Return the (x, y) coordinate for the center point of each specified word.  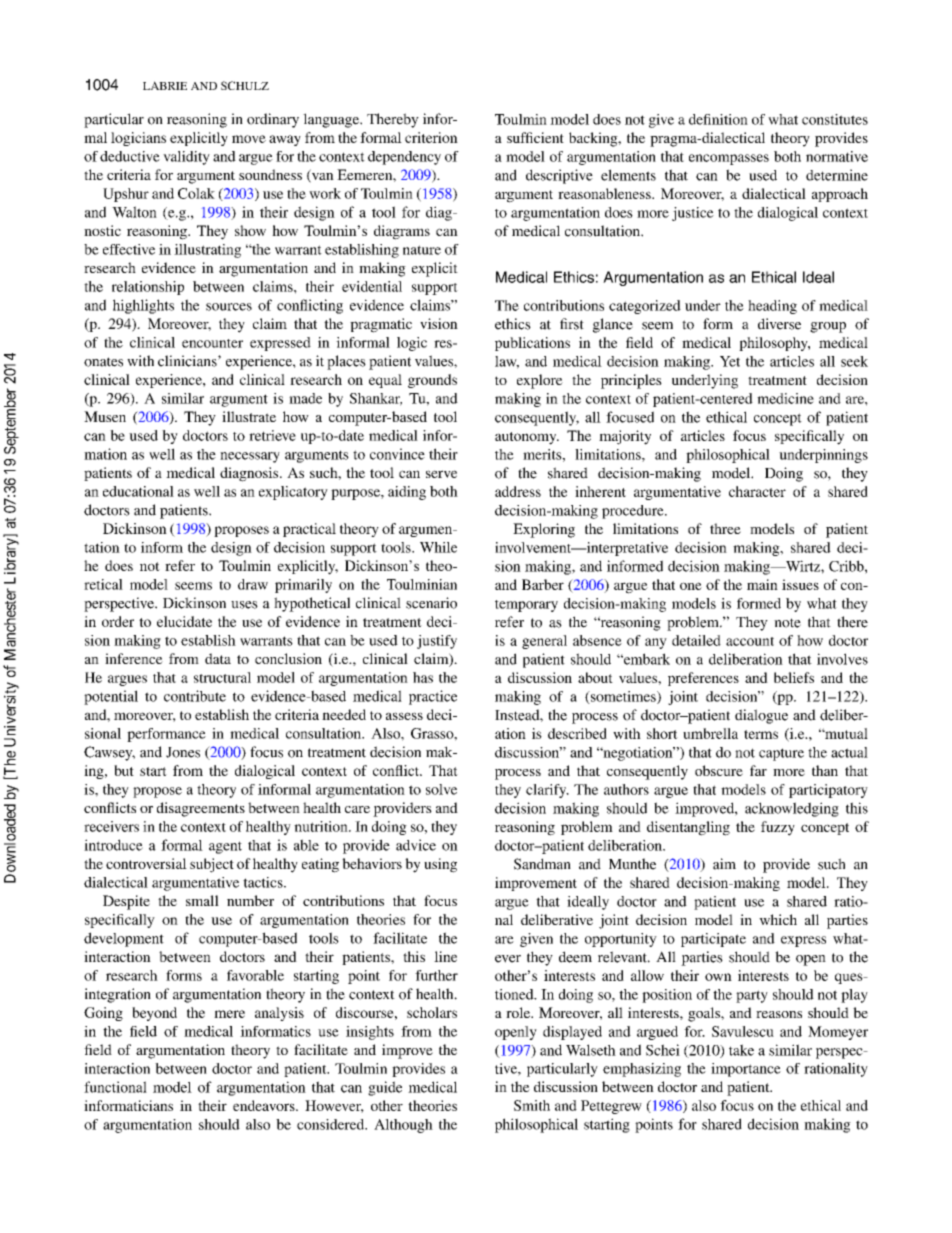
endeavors (265, 1105)
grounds (432, 381)
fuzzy (778, 828)
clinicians (188, 361)
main (762, 584)
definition (718, 119)
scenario (431, 603)
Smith (532, 1105)
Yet (730, 361)
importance (746, 1070)
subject (212, 865)
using (440, 865)
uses (244, 605)
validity (186, 158)
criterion (431, 137)
